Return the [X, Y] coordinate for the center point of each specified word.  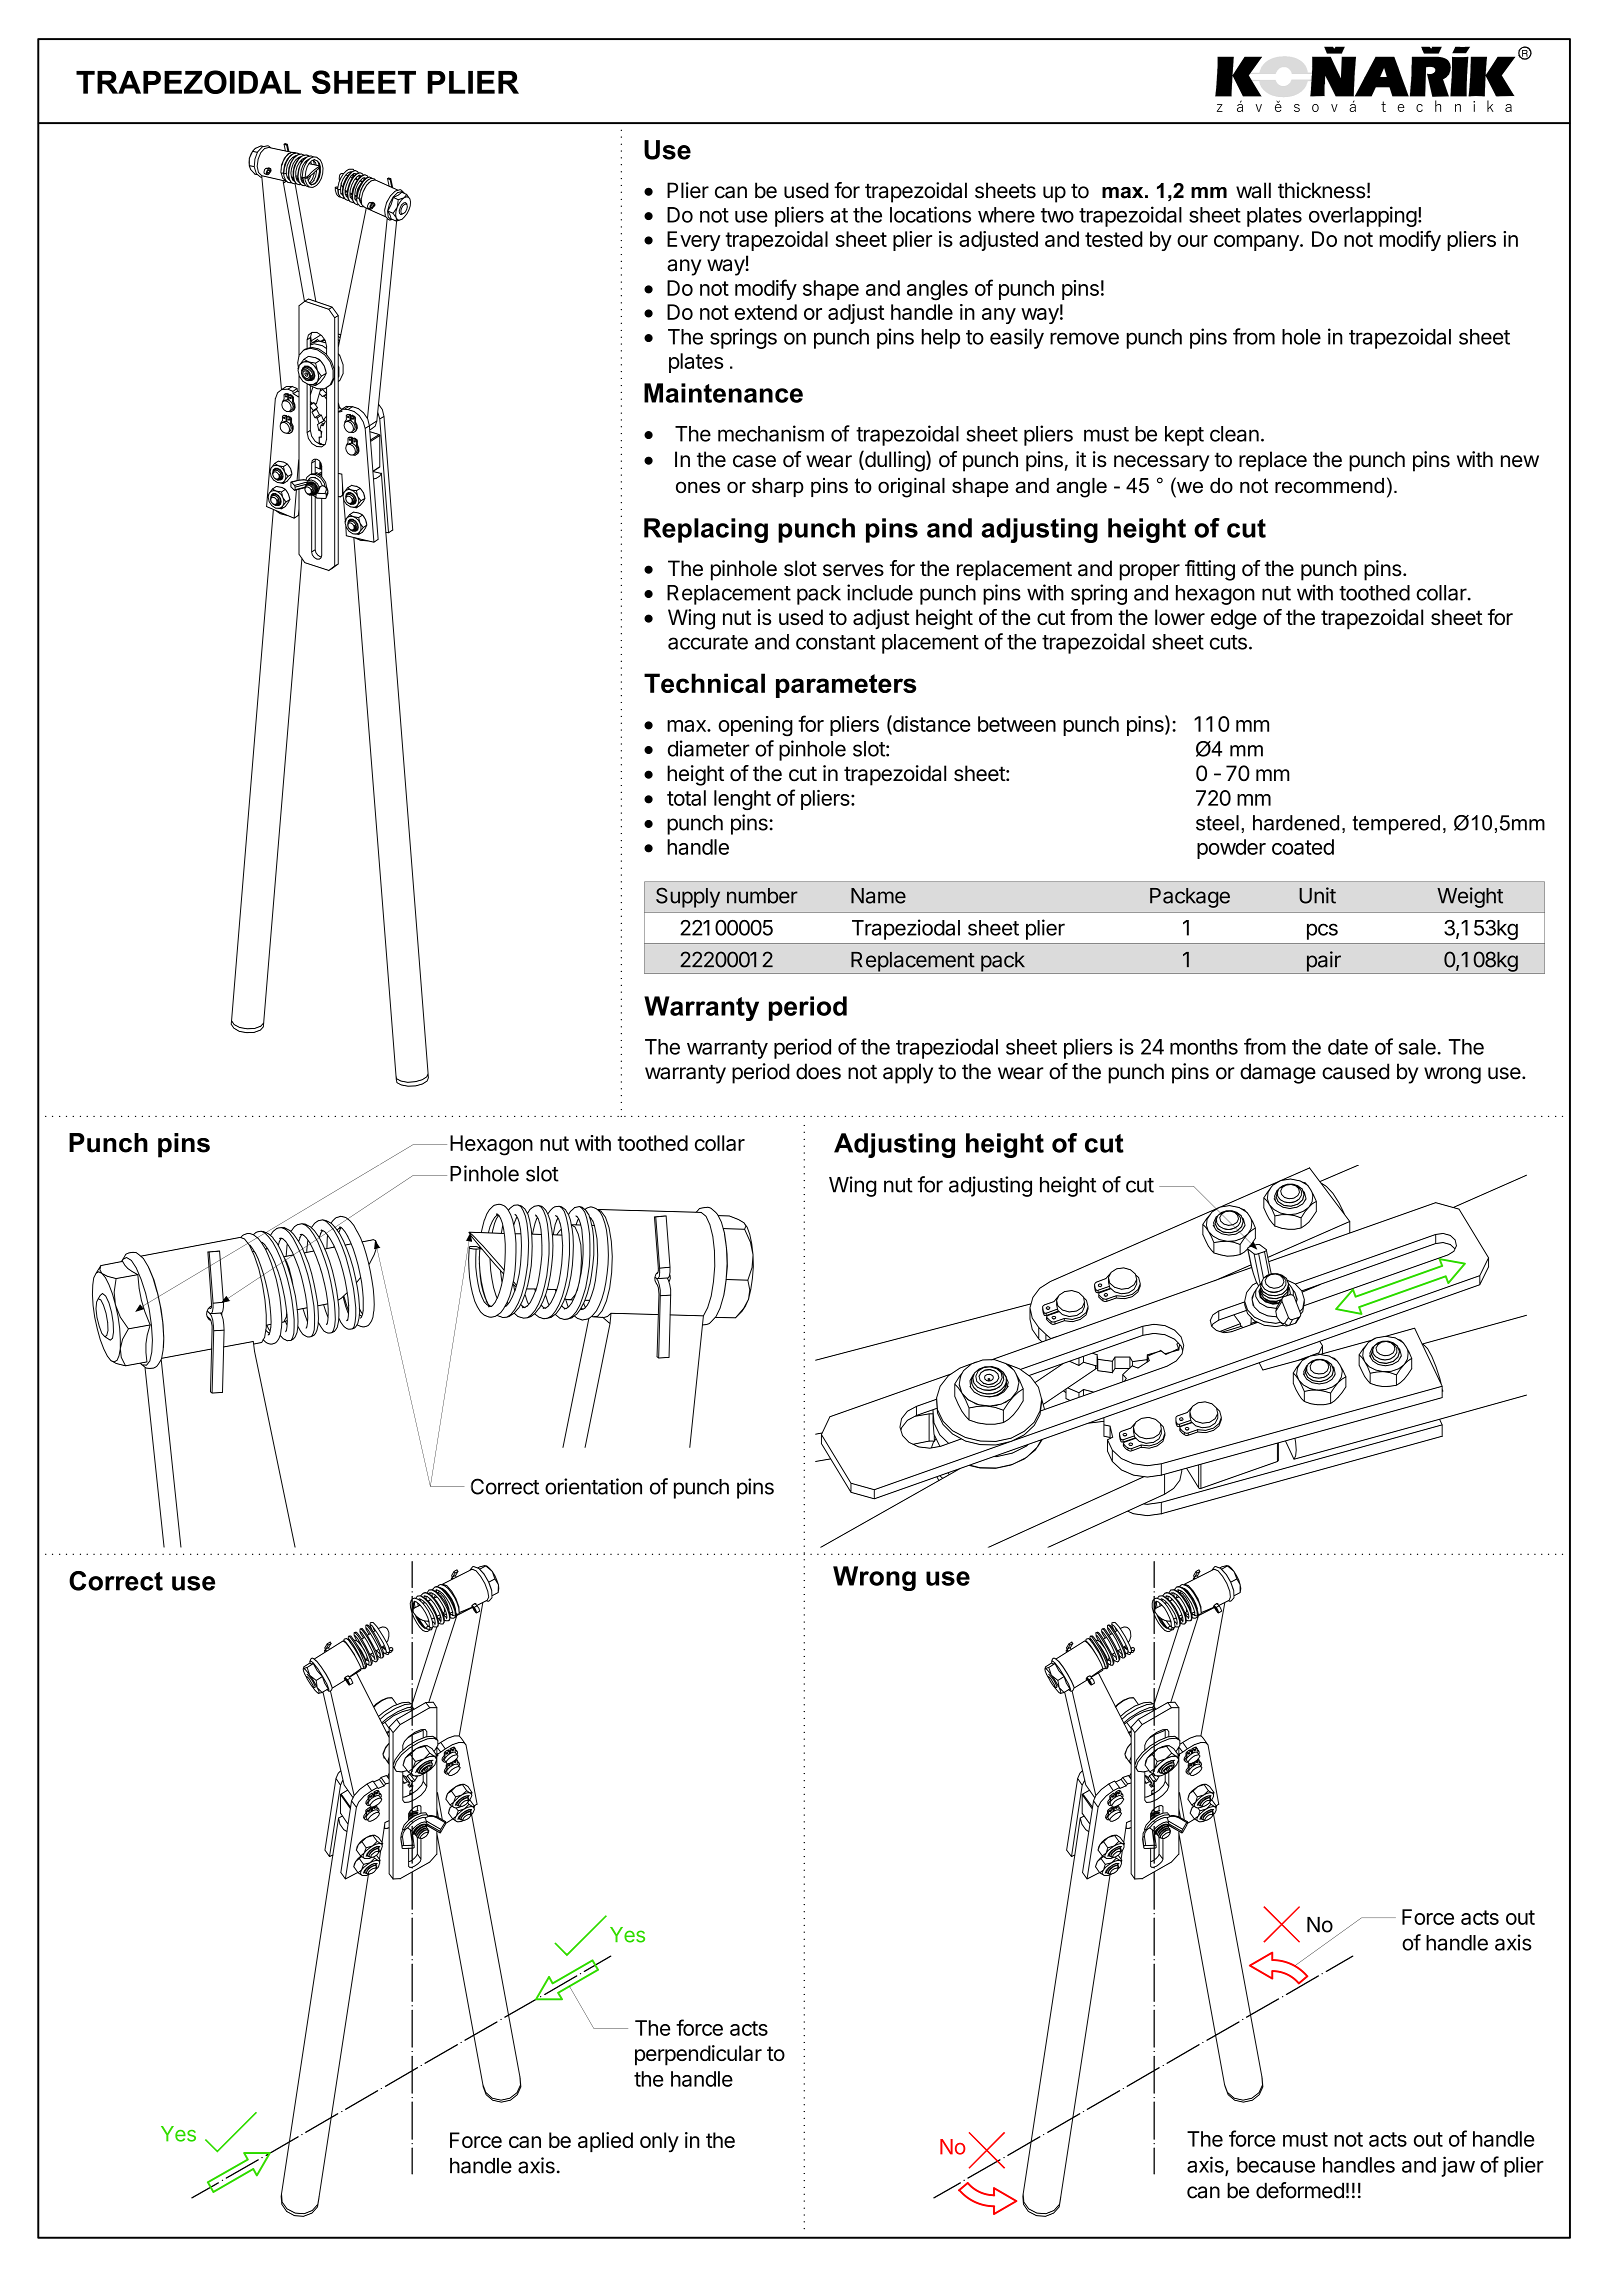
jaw [1458, 2166]
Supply [688, 897]
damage [1278, 1073]
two [1057, 215]
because [1276, 2165]
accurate [708, 642]
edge [1234, 619]
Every [694, 241]
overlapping [1363, 216]
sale [1418, 1047]
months [1204, 1047]
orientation [593, 1486]
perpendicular [698, 2055]
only [659, 2142]
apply [908, 1073]
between [1017, 724]
